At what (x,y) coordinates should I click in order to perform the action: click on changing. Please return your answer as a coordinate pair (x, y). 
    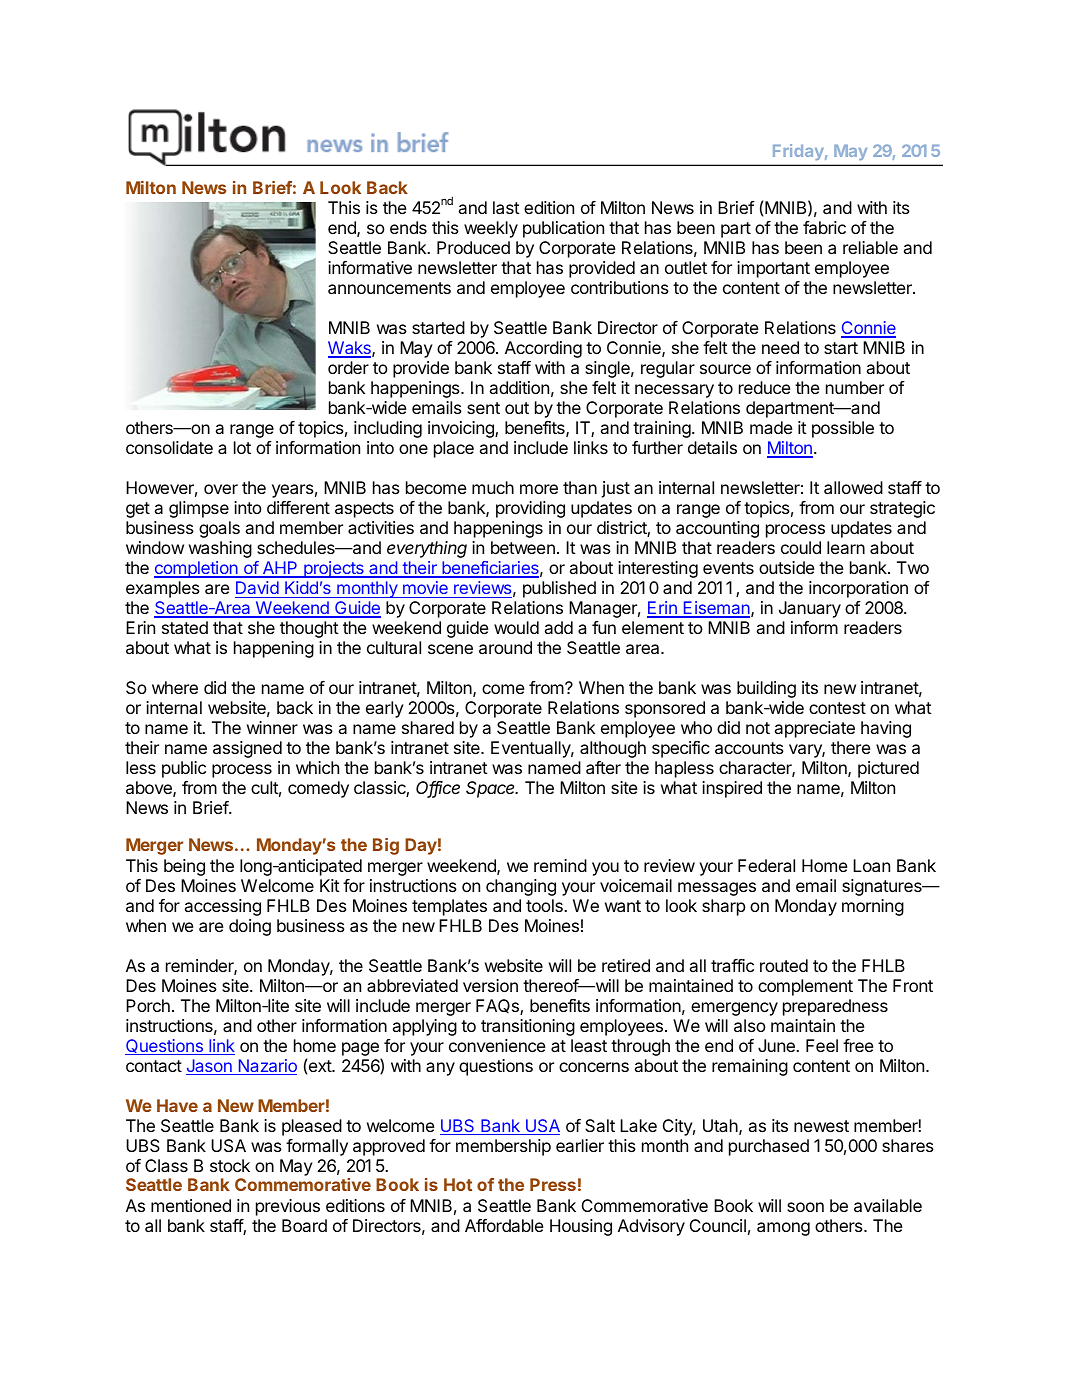
    Looking at the image, I should click on (521, 887).
